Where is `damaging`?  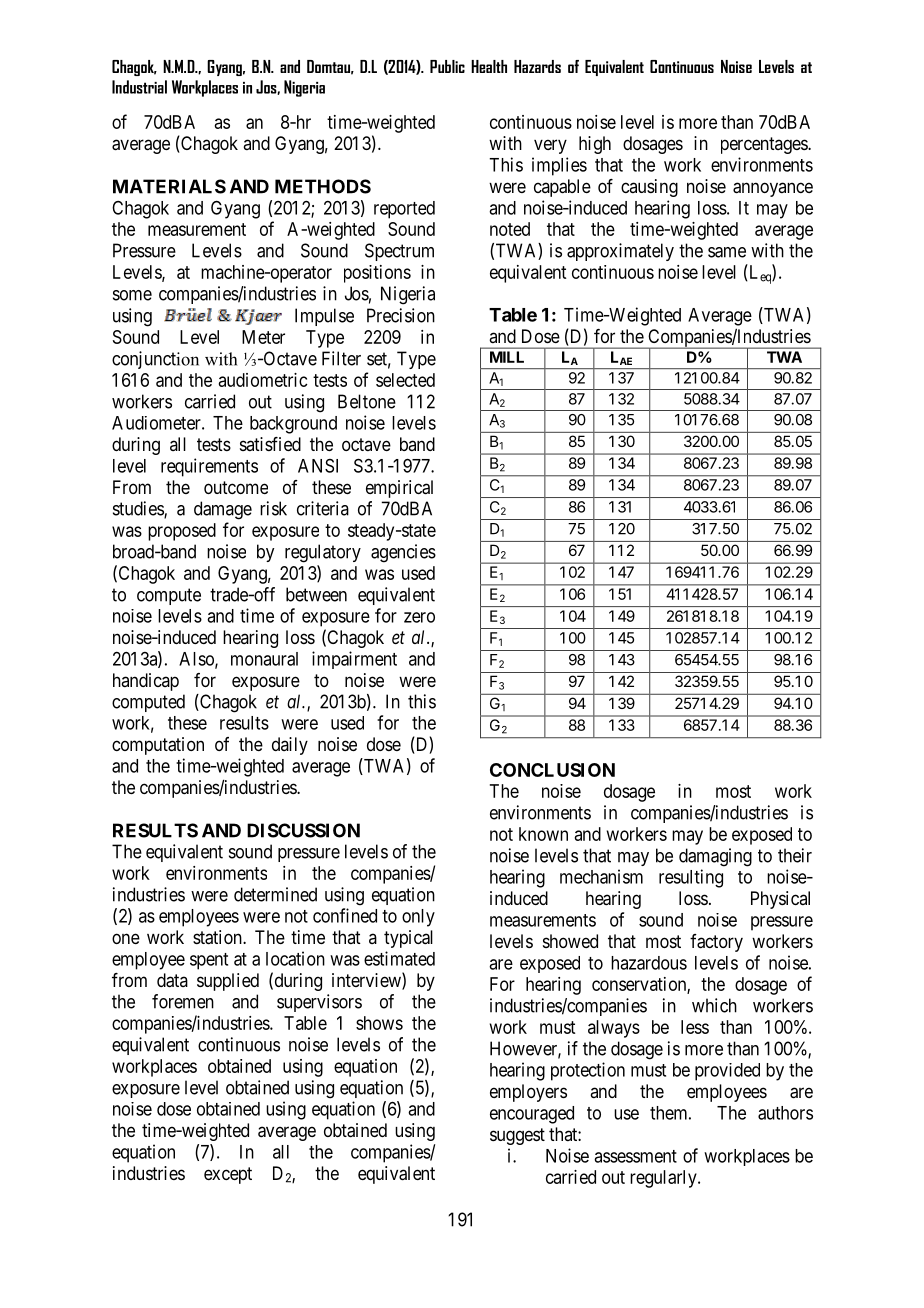 damaging is located at coordinates (715, 857).
